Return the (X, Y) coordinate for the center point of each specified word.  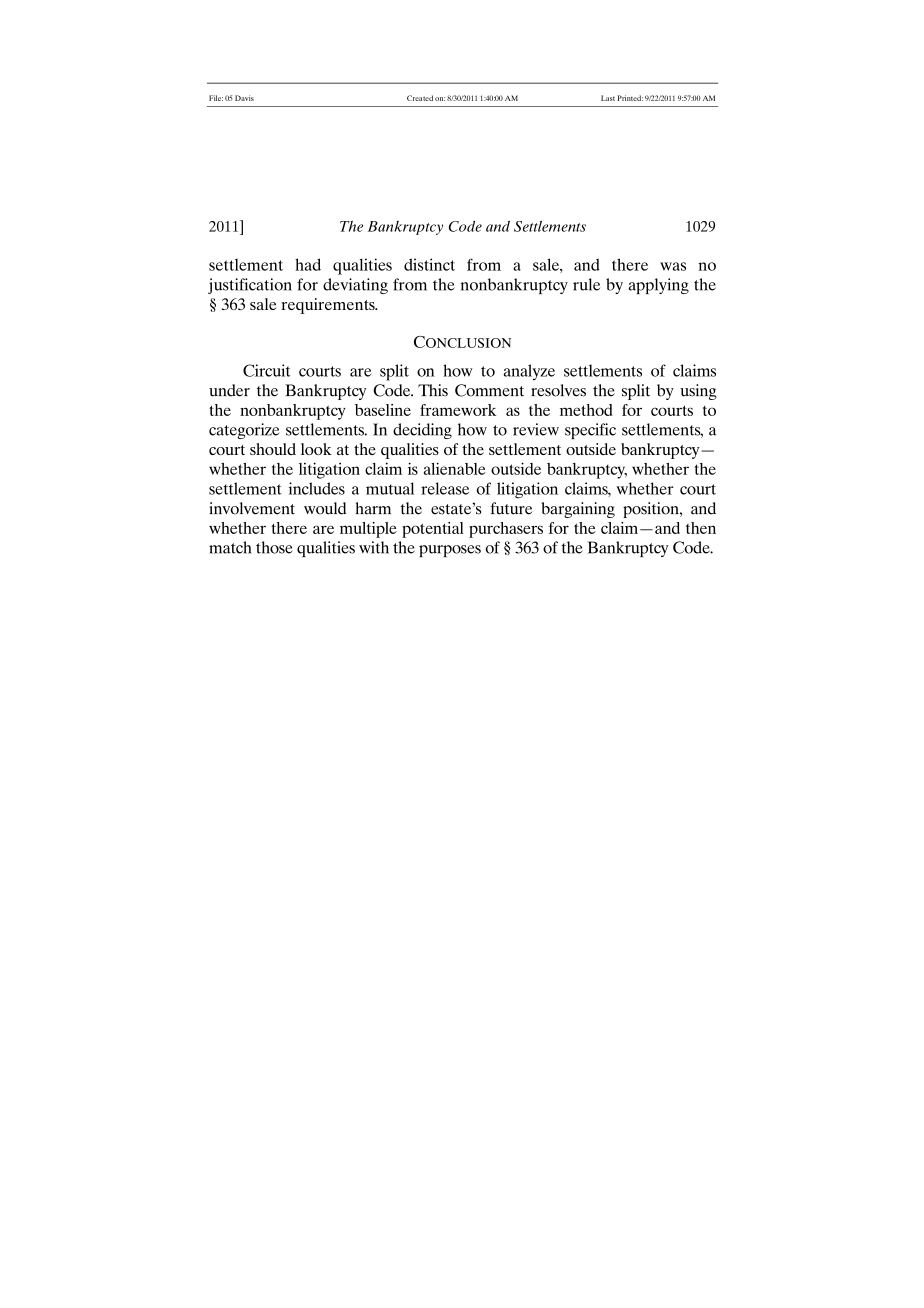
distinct (429, 264)
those (274, 547)
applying (659, 286)
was (673, 266)
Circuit (266, 370)
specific (590, 431)
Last (608, 98)
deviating (355, 286)
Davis (244, 98)
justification (250, 286)
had (308, 264)
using (698, 392)
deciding (422, 431)
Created (420, 98)
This (433, 390)
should (273, 449)
